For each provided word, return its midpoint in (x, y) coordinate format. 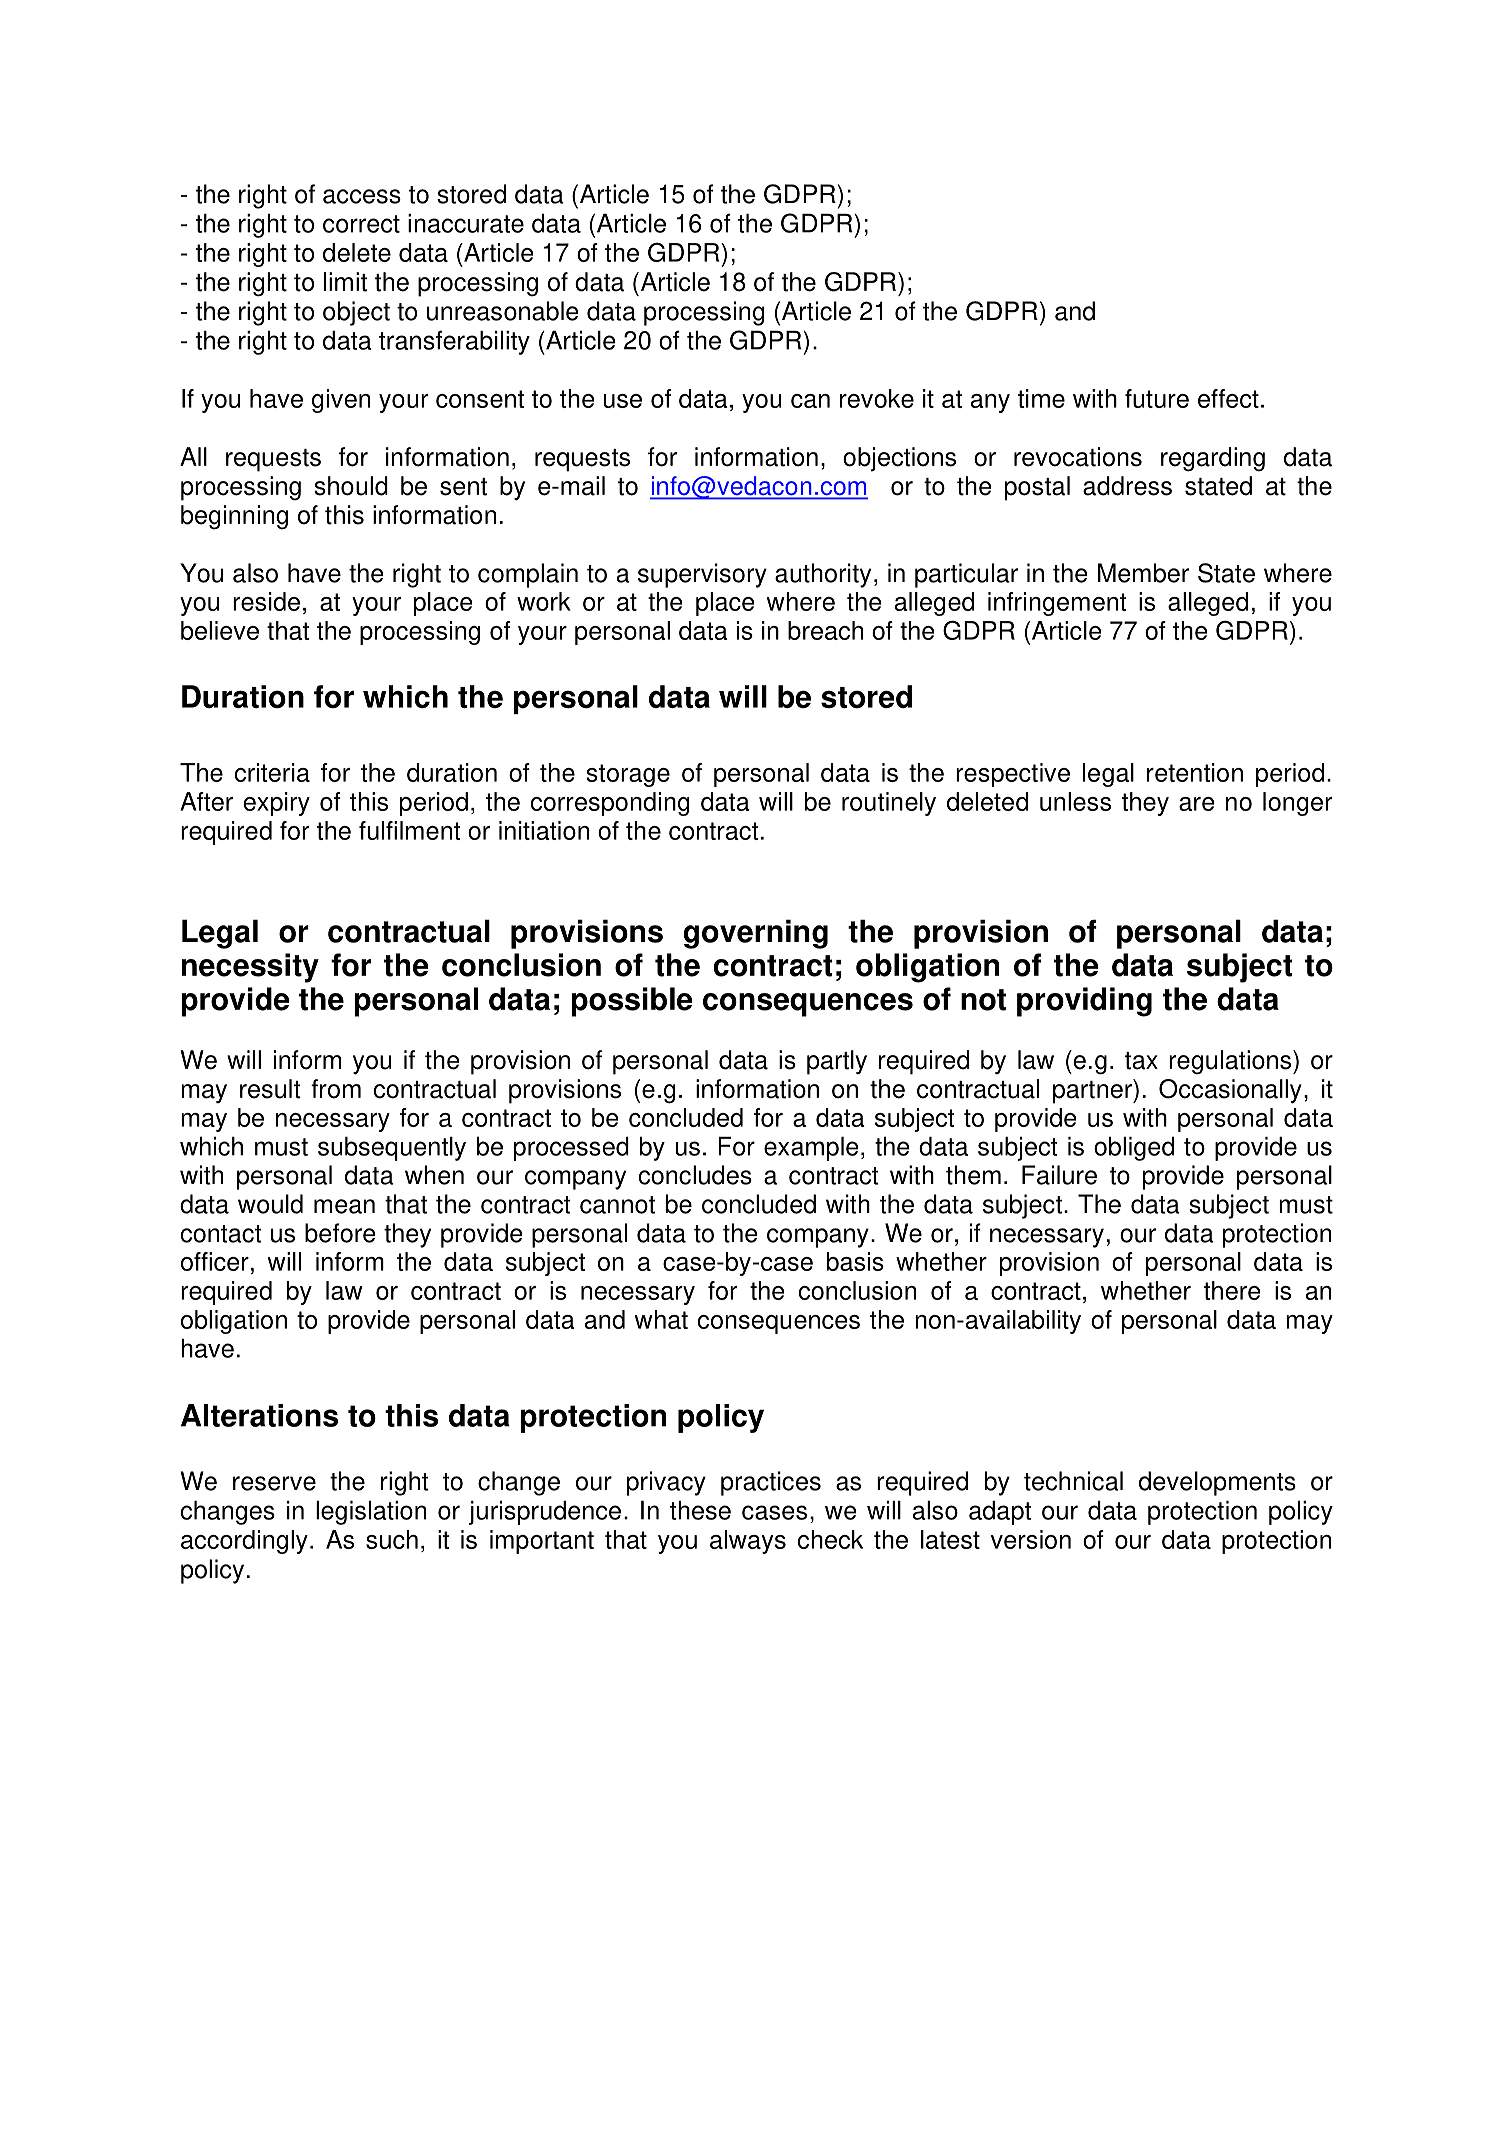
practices (771, 1483)
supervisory (702, 575)
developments (1217, 1483)
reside (266, 601)
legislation (371, 1513)
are (1197, 804)
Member (1143, 573)
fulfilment (409, 830)
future (1157, 398)
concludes (695, 1175)
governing (755, 934)
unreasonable (503, 311)
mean (344, 1206)
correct (361, 224)
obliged (1134, 1149)
